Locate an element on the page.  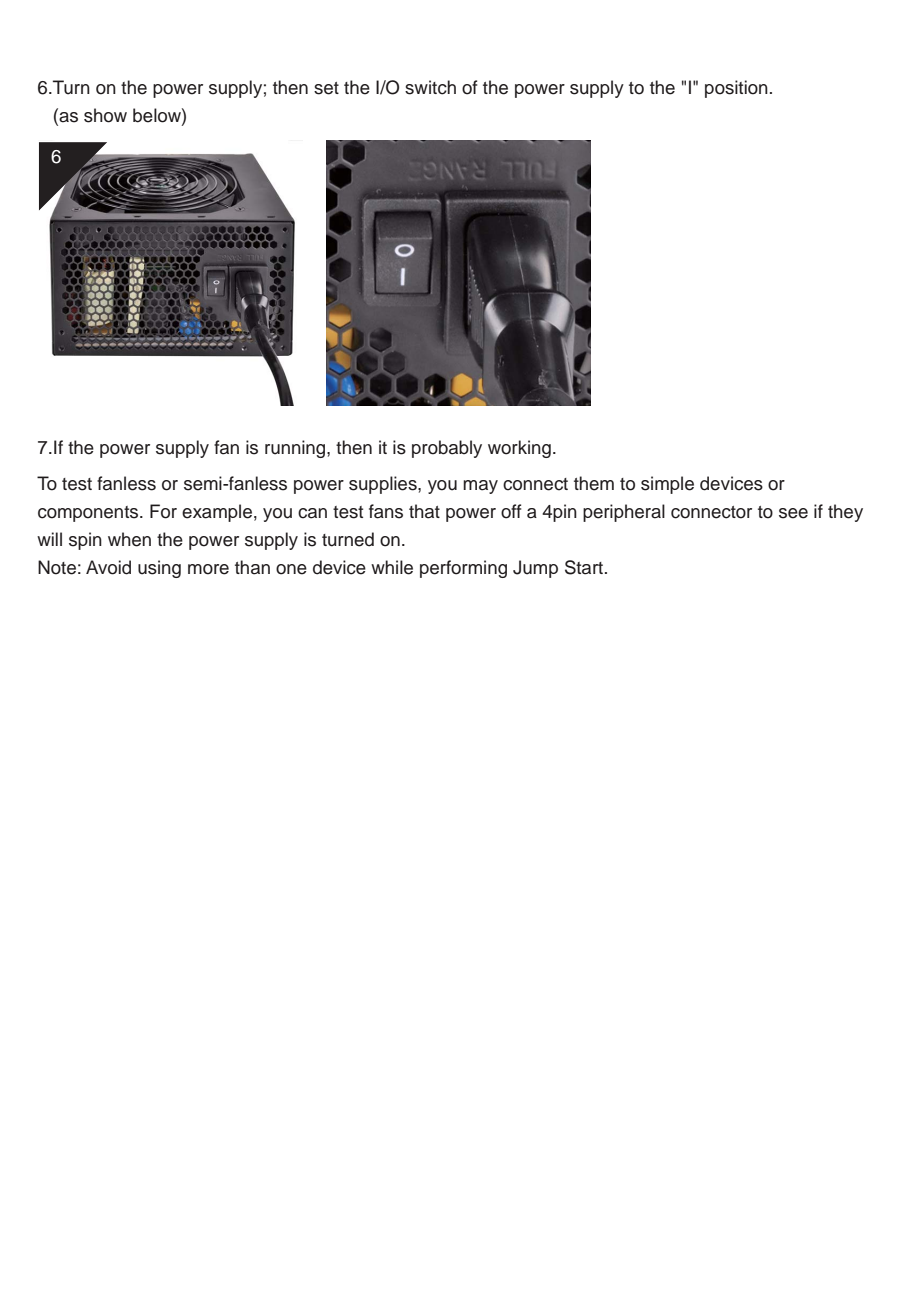
see is located at coordinates (793, 513).
